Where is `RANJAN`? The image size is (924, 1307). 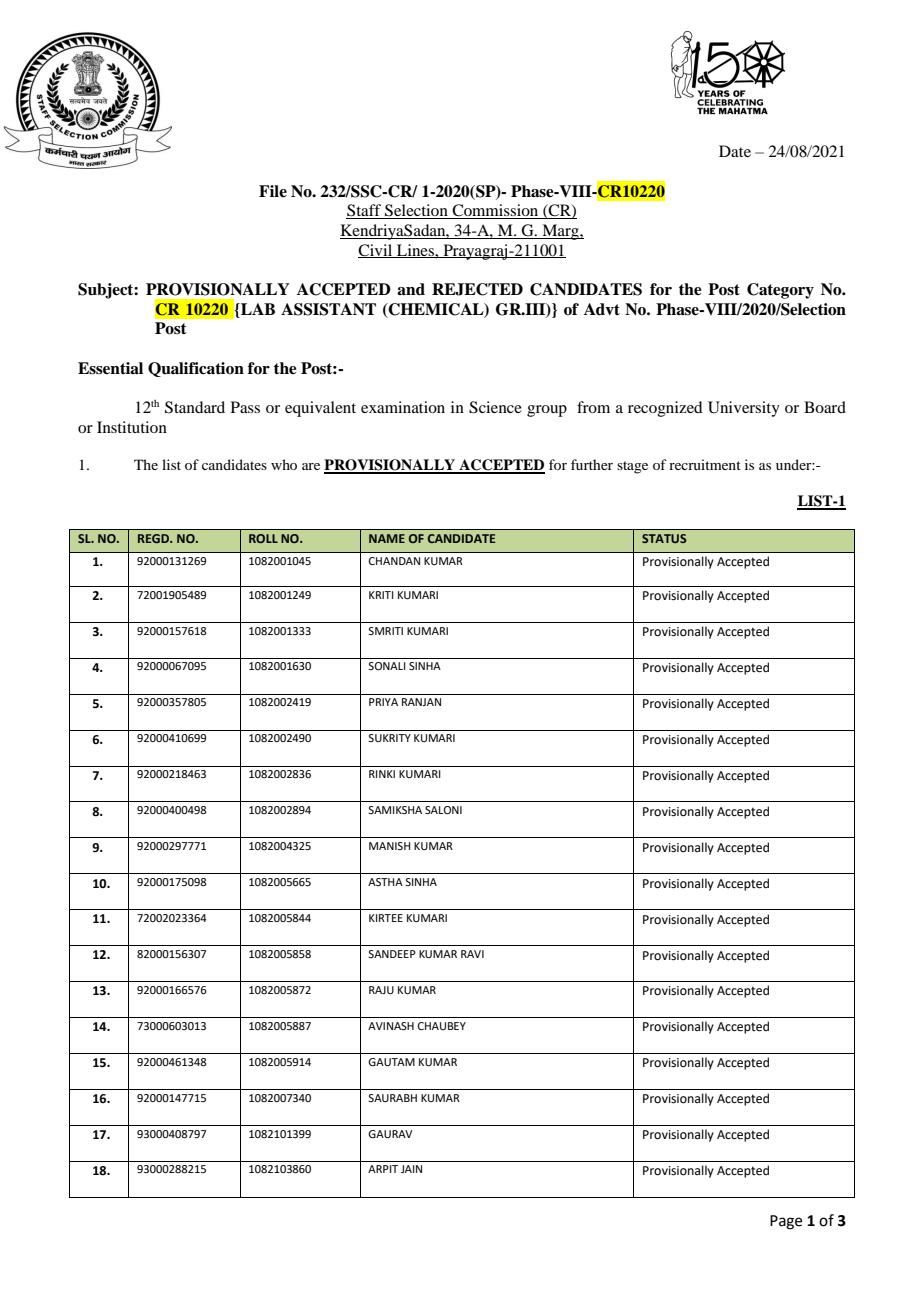
RANJAN is located at coordinates (421, 702).
